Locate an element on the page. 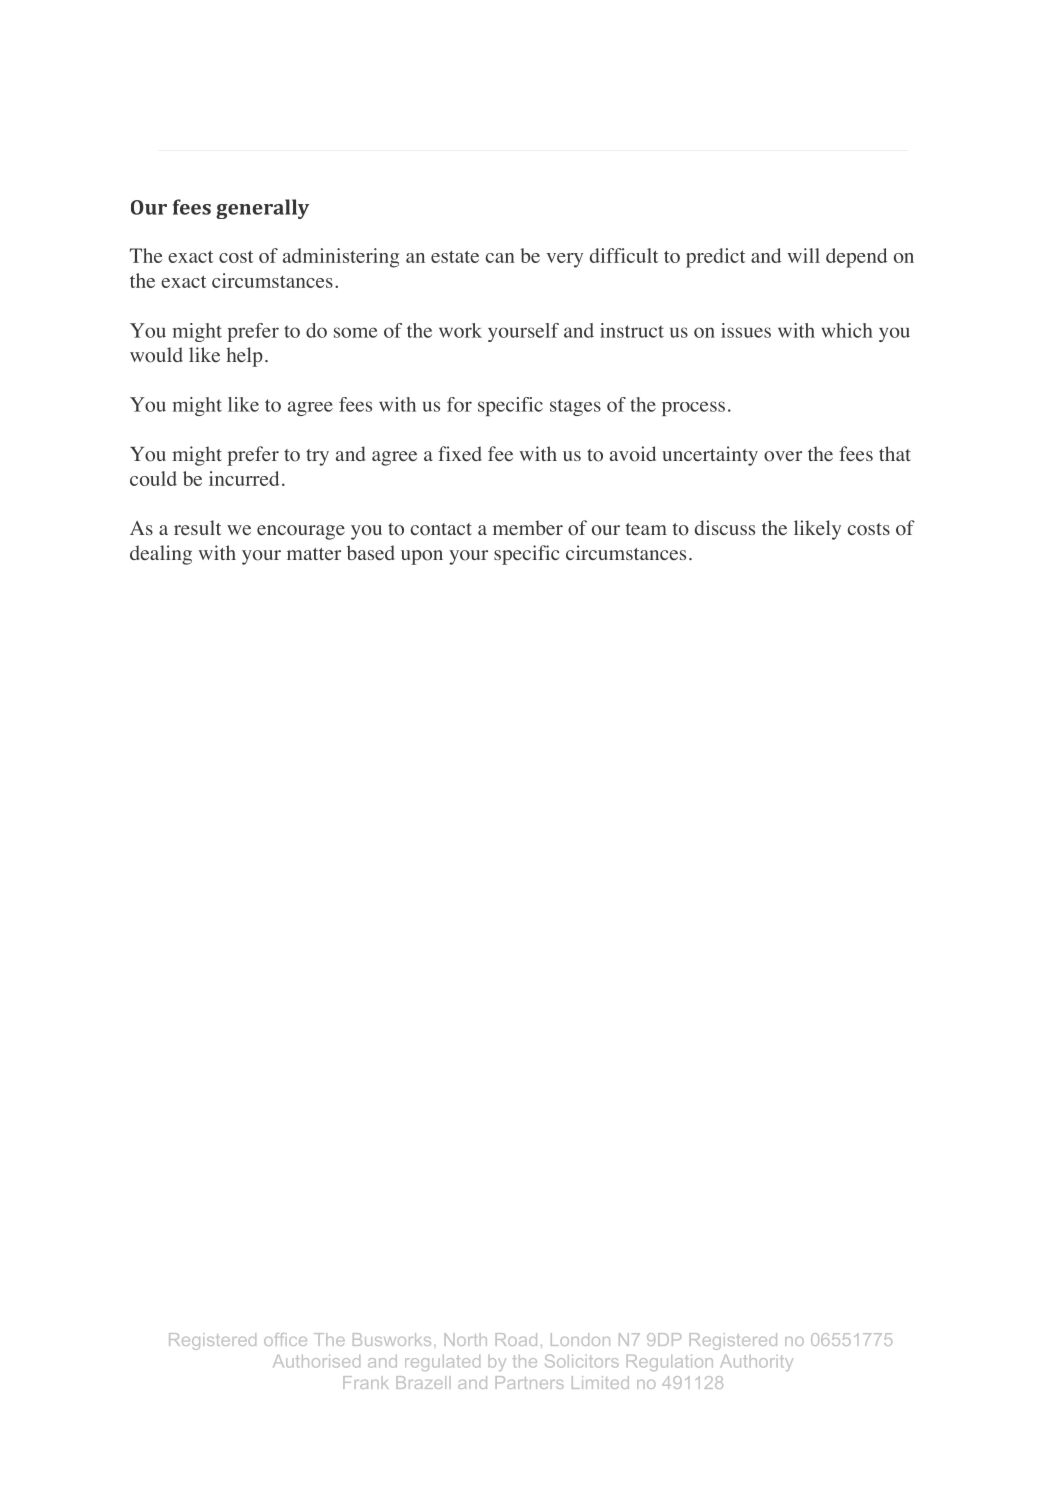 The height and width of the page is (1504, 1064). upon is located at coordinates (422, 557).
